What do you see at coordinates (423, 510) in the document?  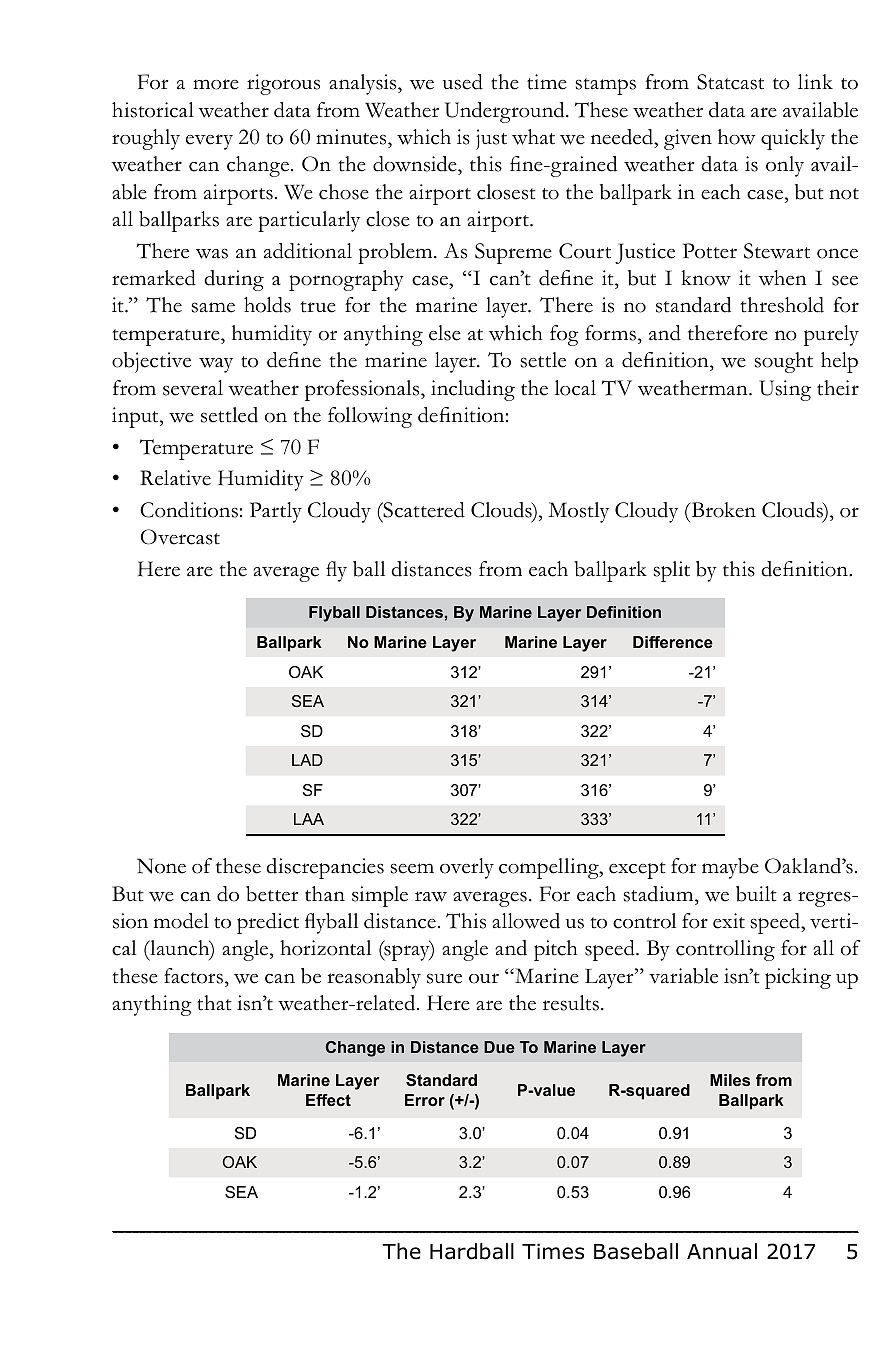 I see `Scattered` at bounding box center [423, 510].
